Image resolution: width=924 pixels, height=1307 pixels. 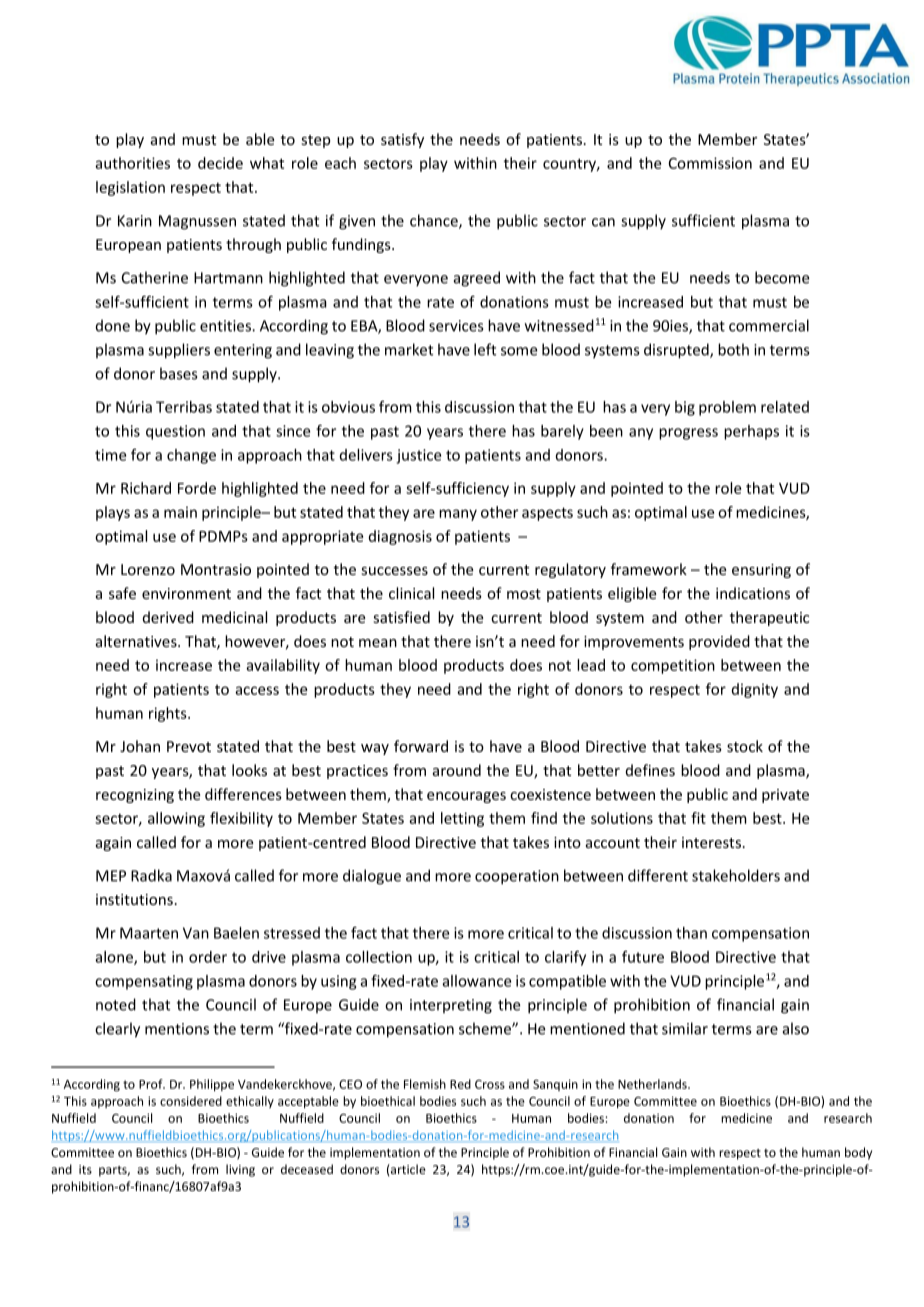 What do you see at coordinates (719, 642) in the image?
I see `provided` at bounding box center [719, 642].
